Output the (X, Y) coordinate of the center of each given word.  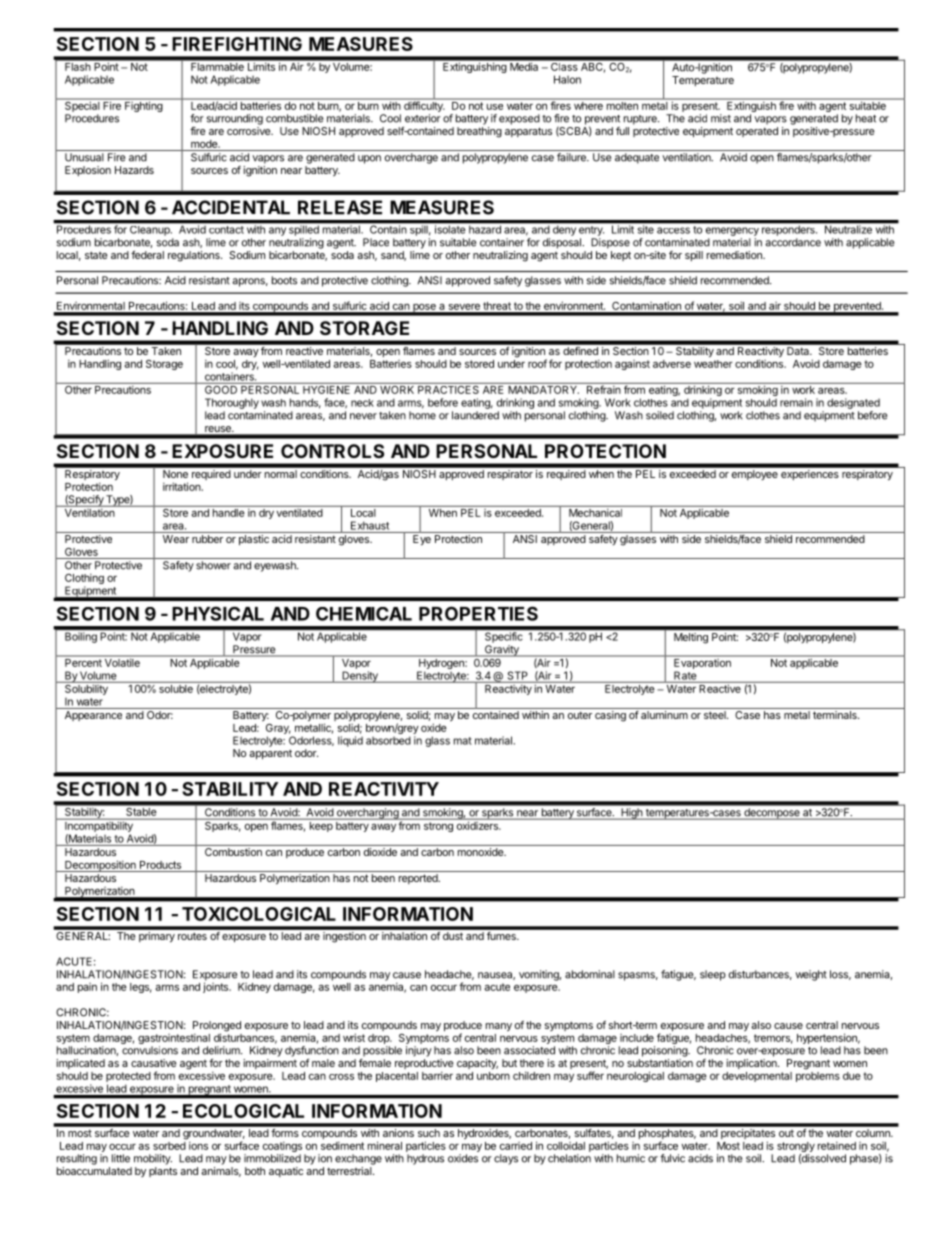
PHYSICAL (218, 613)
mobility (153, 1159)
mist (721, 118)
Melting (691, 638)
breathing (479, 132)
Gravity (502, 651)
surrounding (235, 119)
